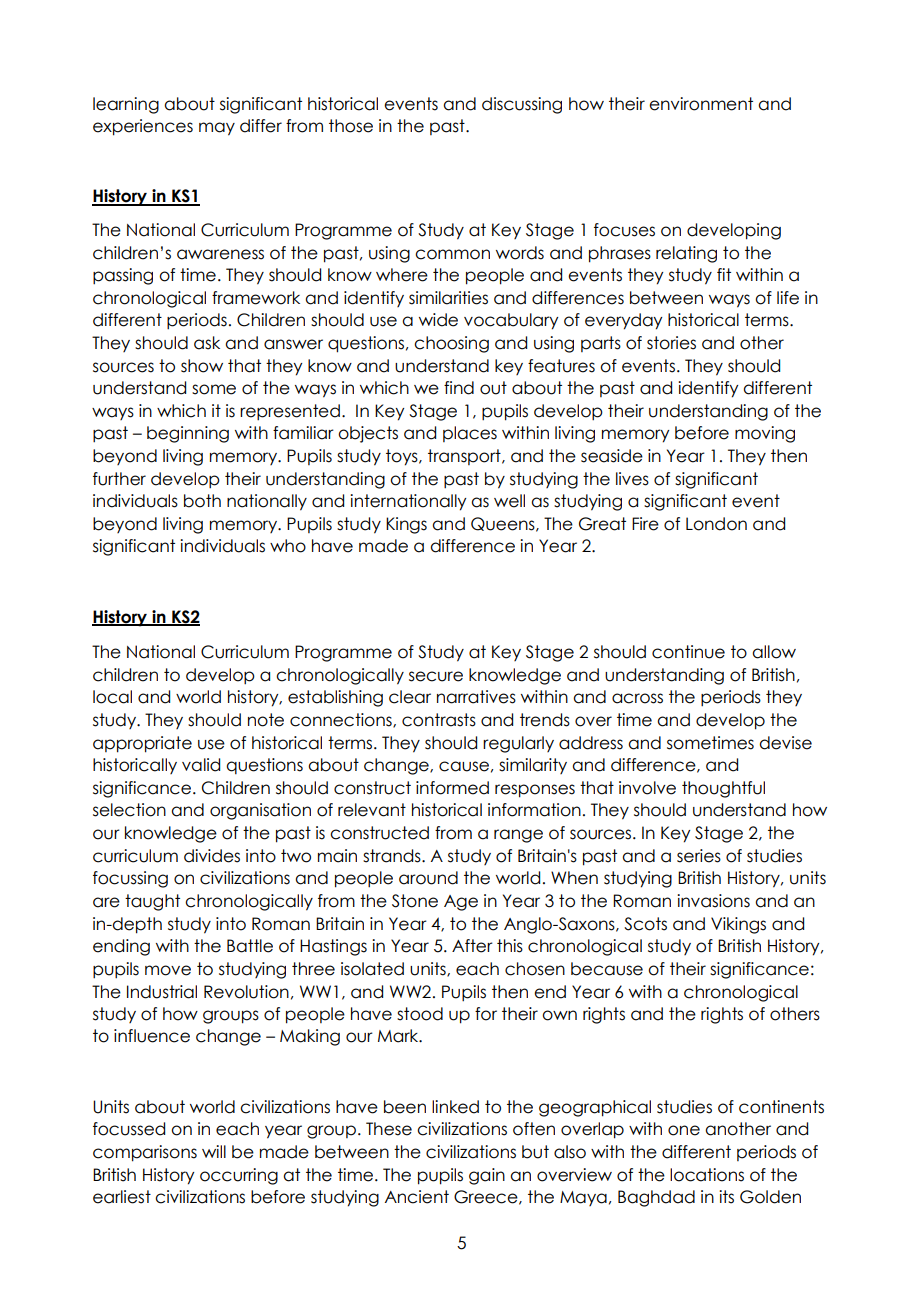  What do you see at coordinates (688, 652) in the page?
I see `continue` at bounding box center [688, 652].
